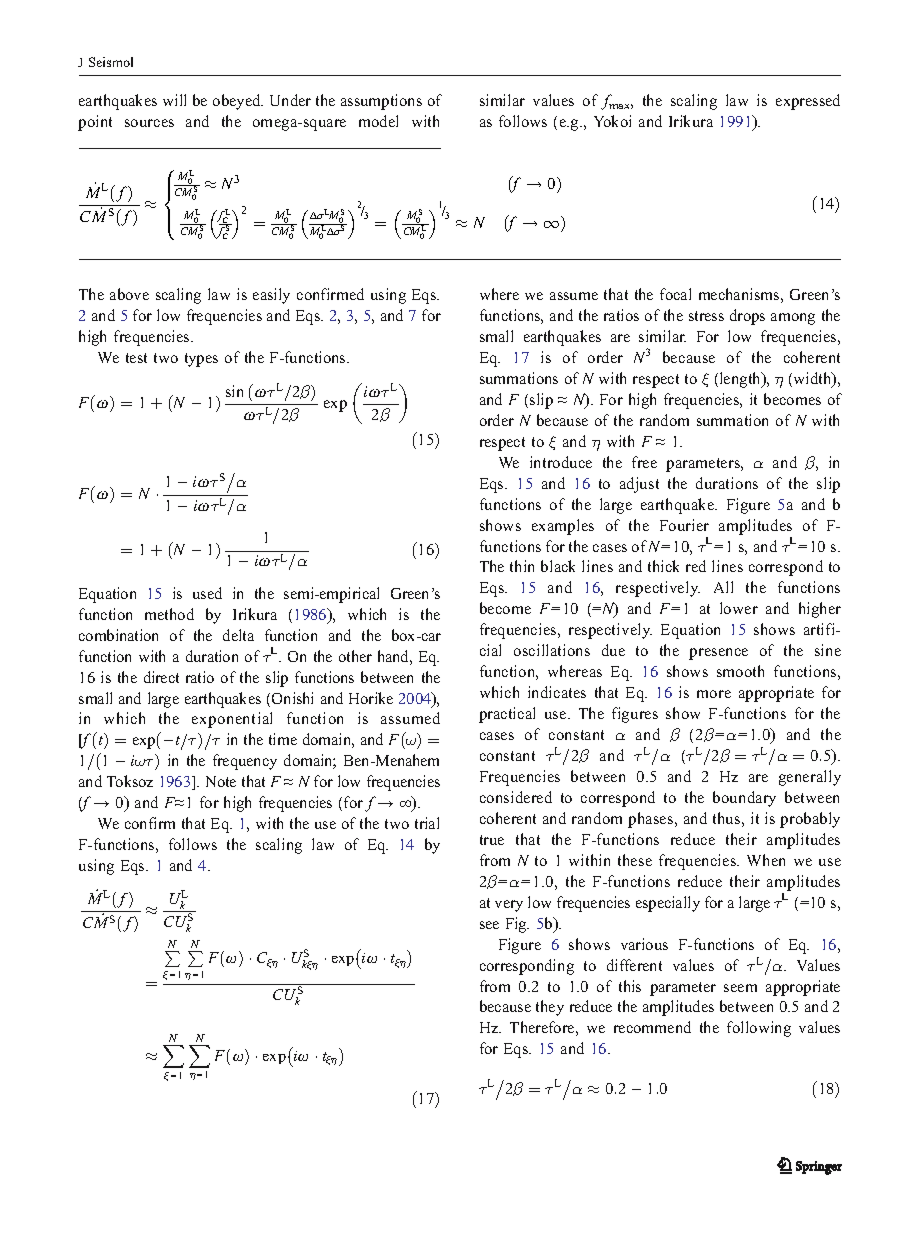 This screenshot has height=1240, width=920. Describe the element at coordinates (149, 123) in the screenshot. I see `sources` at that location.
